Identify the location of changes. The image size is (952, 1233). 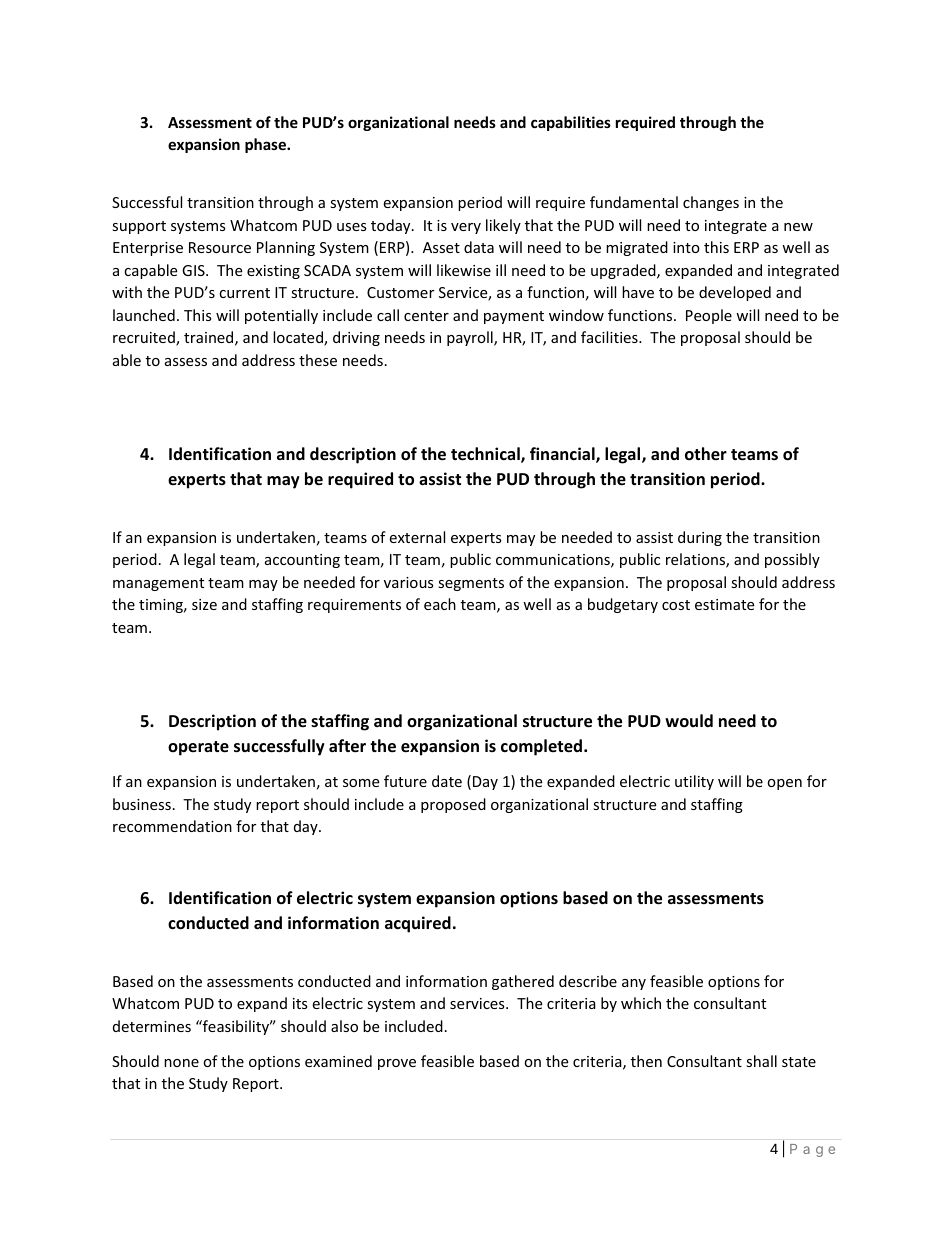
(711, 203).
